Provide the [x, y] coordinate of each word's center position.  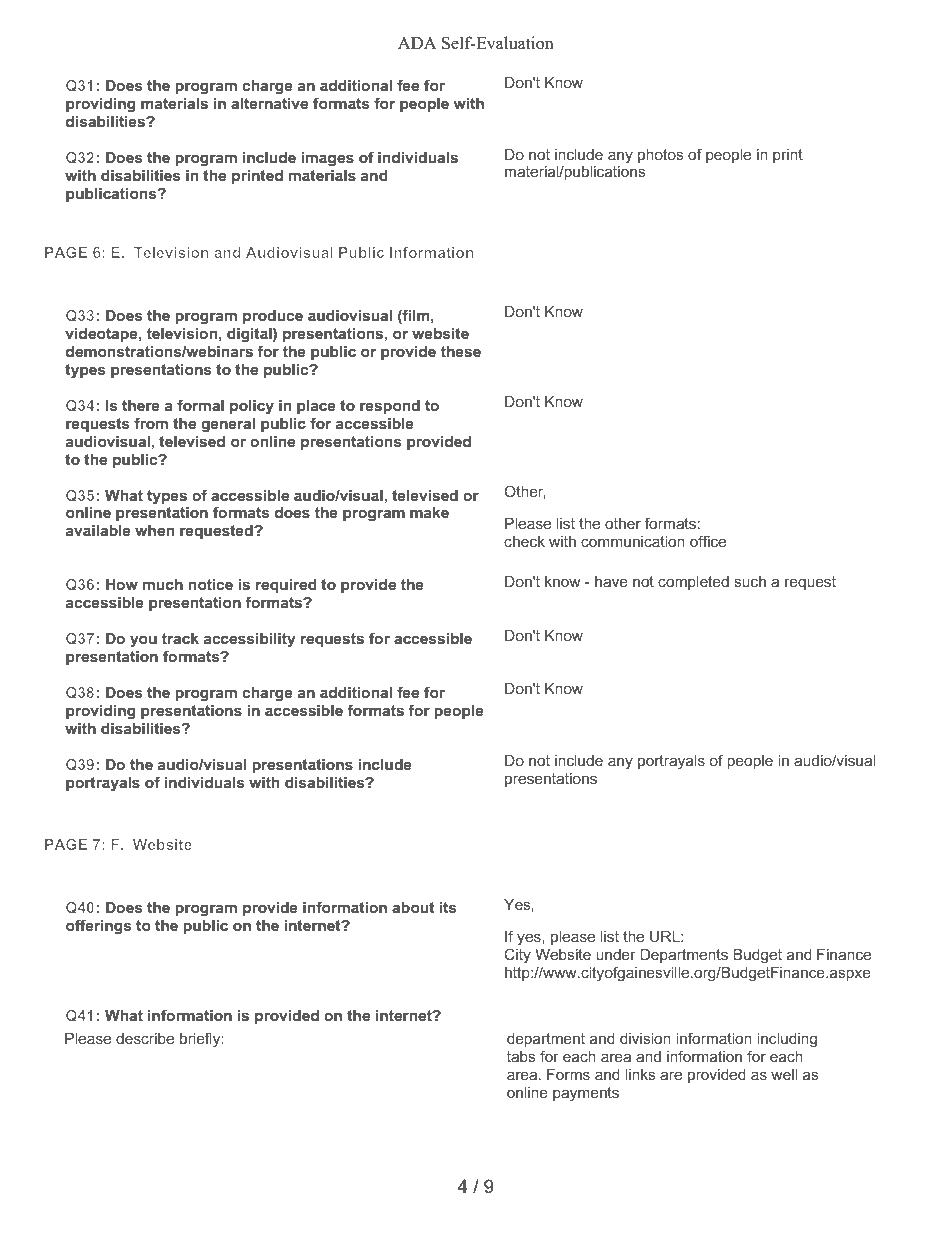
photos [661, 156]
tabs [521, 1056]
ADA [417, 43]
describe [145, 1038]
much [163, 584]
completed [693, 583]
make [429, 512]
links [640, 1074]
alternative [269, 103]
